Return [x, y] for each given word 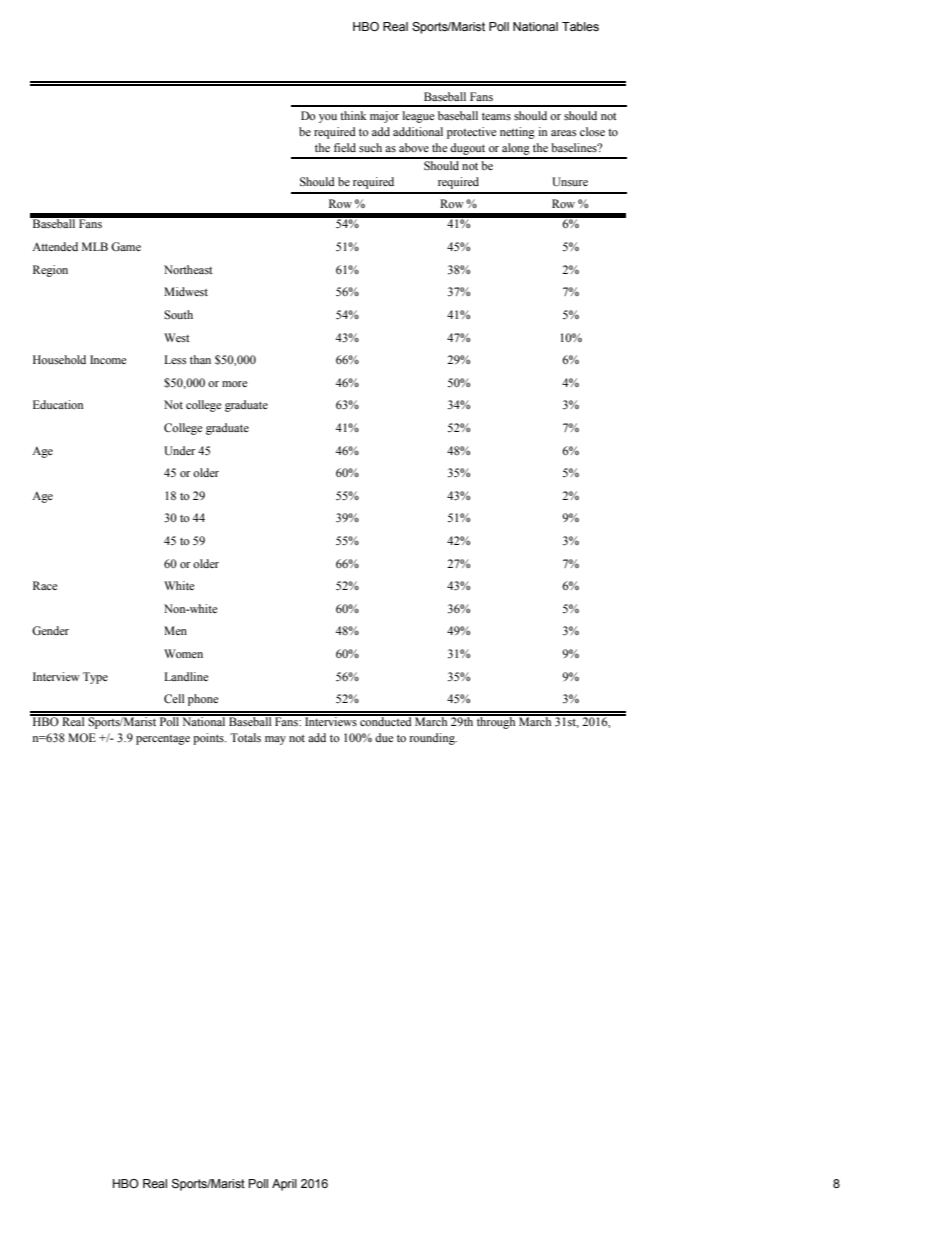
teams [496, 116]
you [328, 118]
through [496, 722]
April [284, 1185]
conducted [386, 720]
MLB [95, 246]
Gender [50, 631]
